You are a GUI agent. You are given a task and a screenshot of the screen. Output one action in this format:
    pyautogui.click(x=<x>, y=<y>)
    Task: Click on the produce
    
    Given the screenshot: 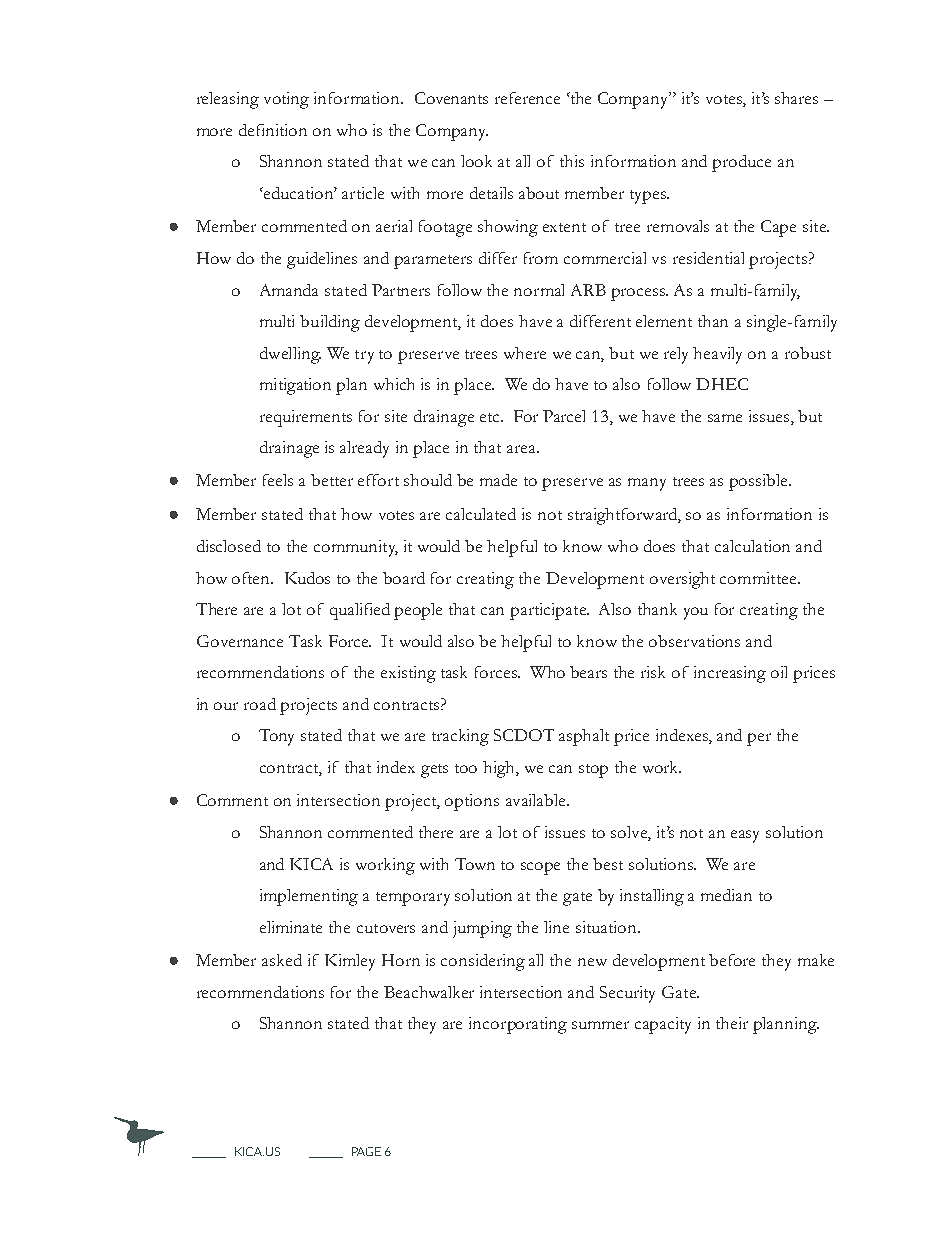 What is the action you would take?
    pyautogui.click(x=741, y=163)
